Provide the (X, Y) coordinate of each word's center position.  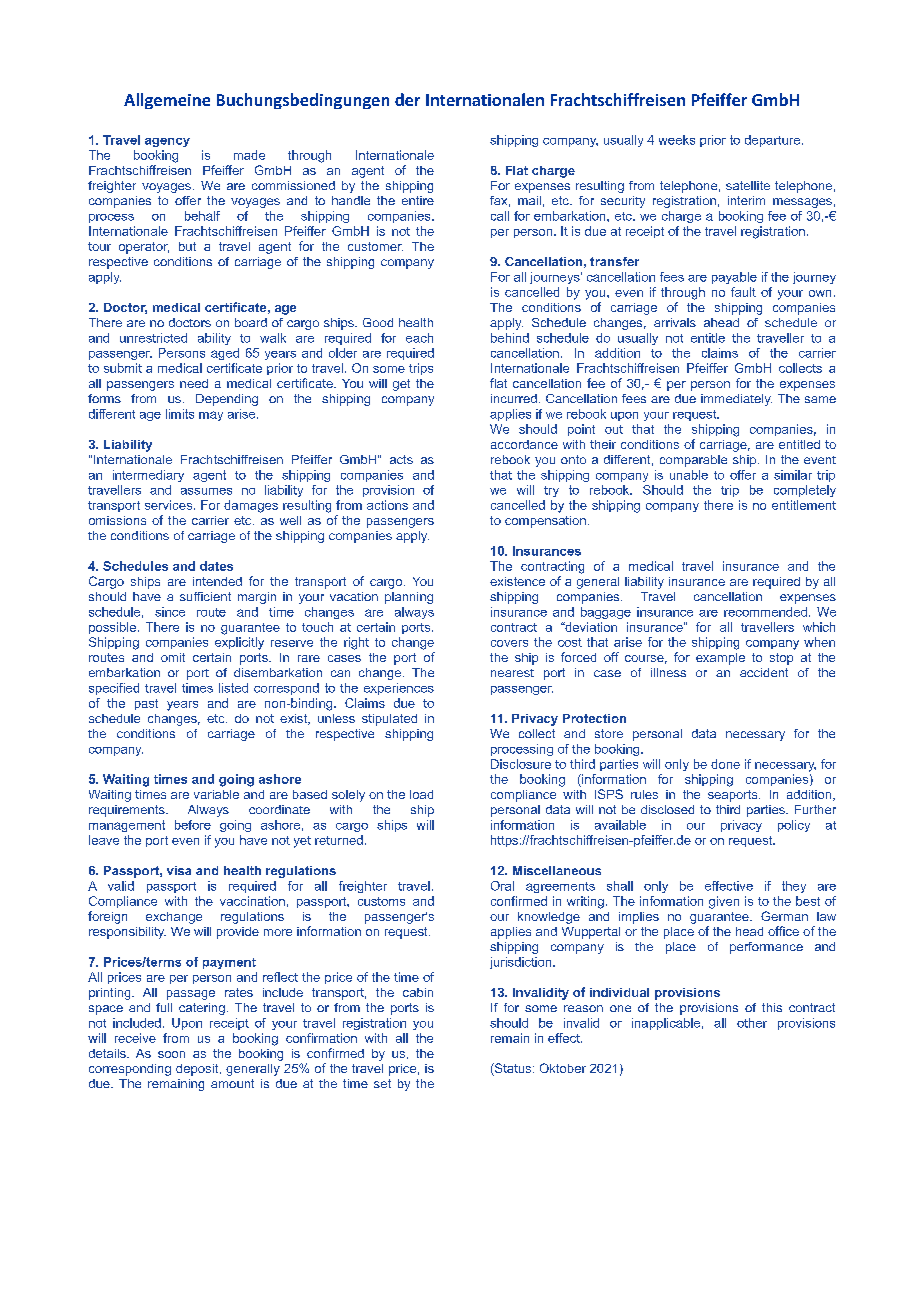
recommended (765, 612)
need (194, 383)
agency (167, 142)
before (193, 825)
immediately (736, 400)
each (419, 338)
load (421, 794)
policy (794, 826)
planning (409, 598)
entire (418, 200)
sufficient (205, 596)
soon (171, 1054)
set (382, 1083)
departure (772, 141)
